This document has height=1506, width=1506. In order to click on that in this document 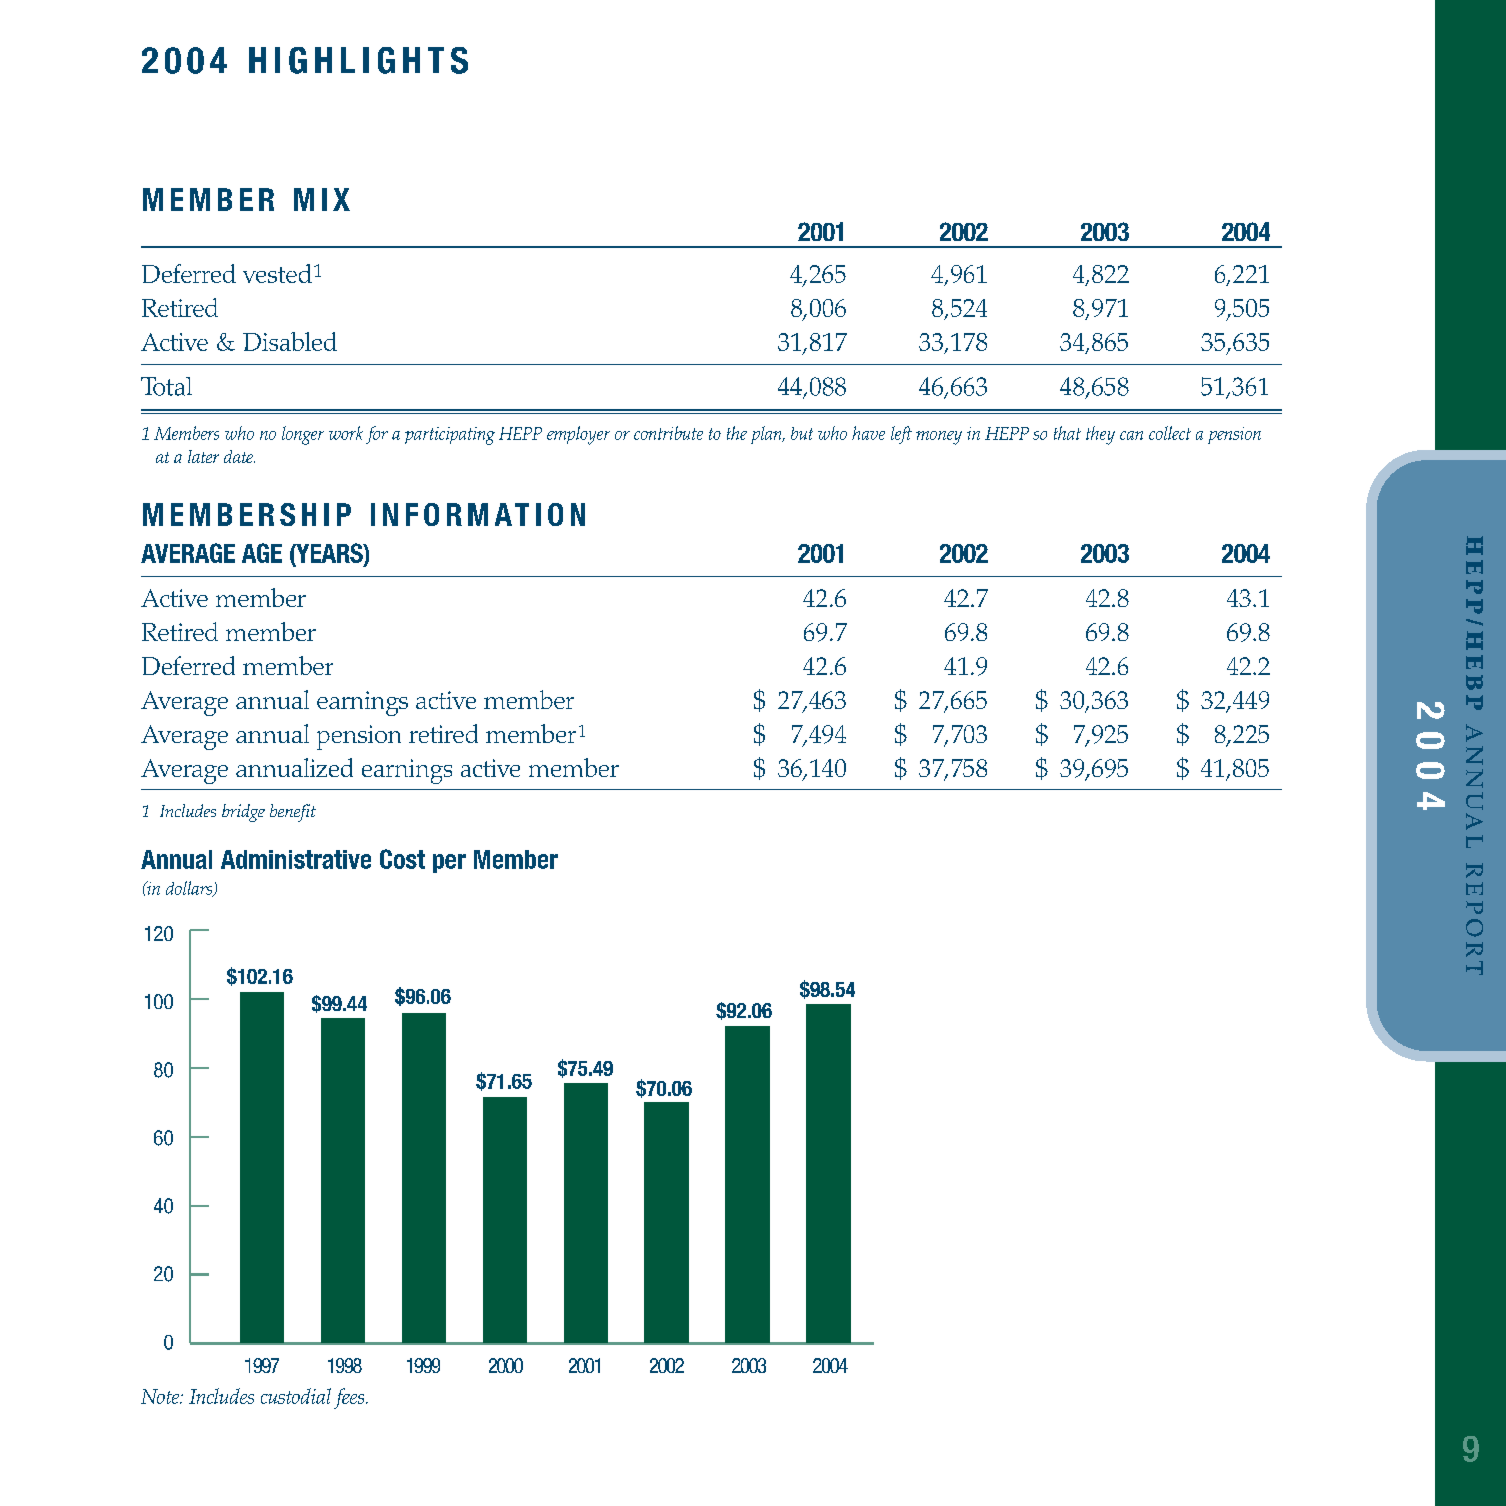, I will do `click(1067, 433)`.
